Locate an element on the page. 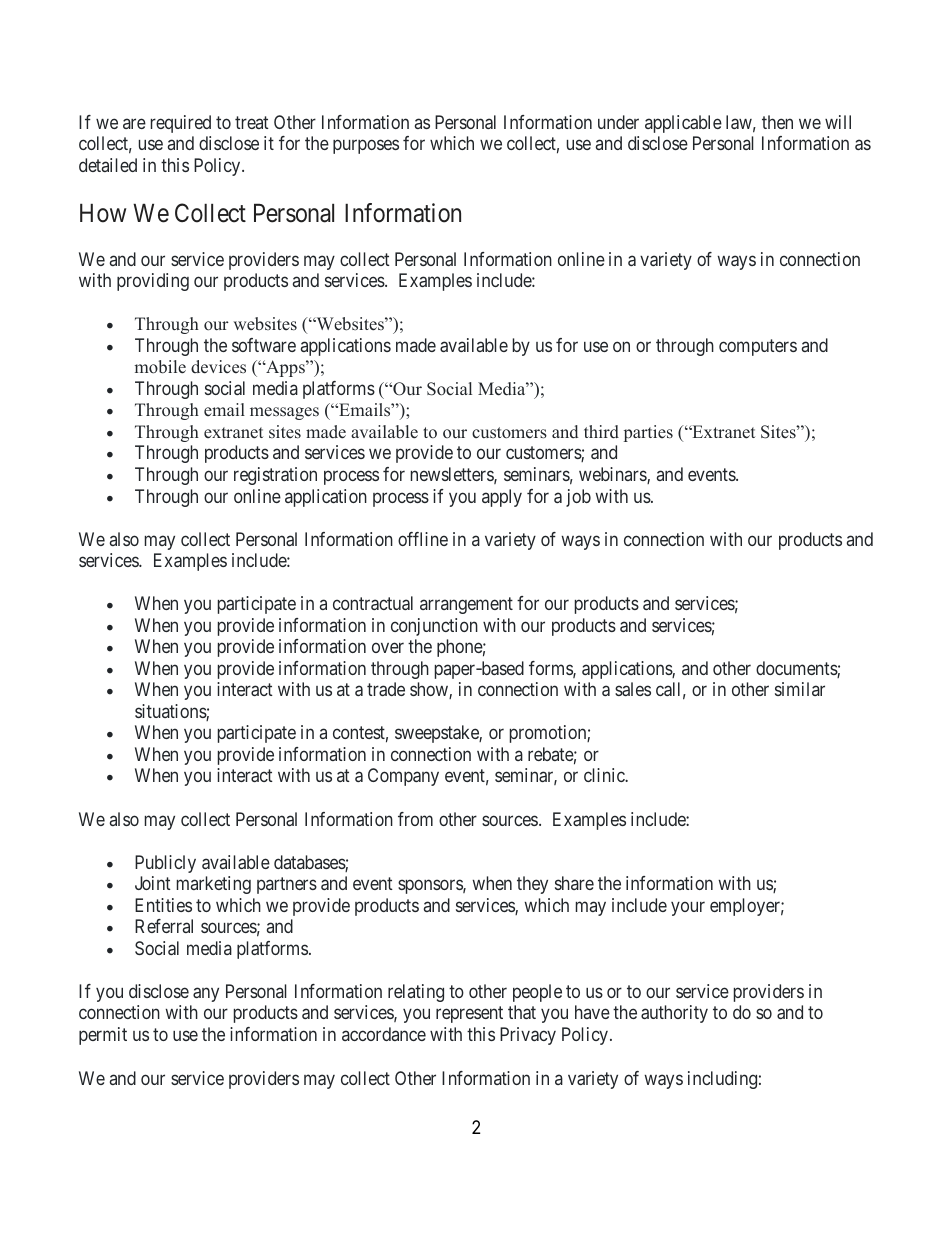 The width and height of the image is (952, 1233). third is located at coordinates (601, 432).
